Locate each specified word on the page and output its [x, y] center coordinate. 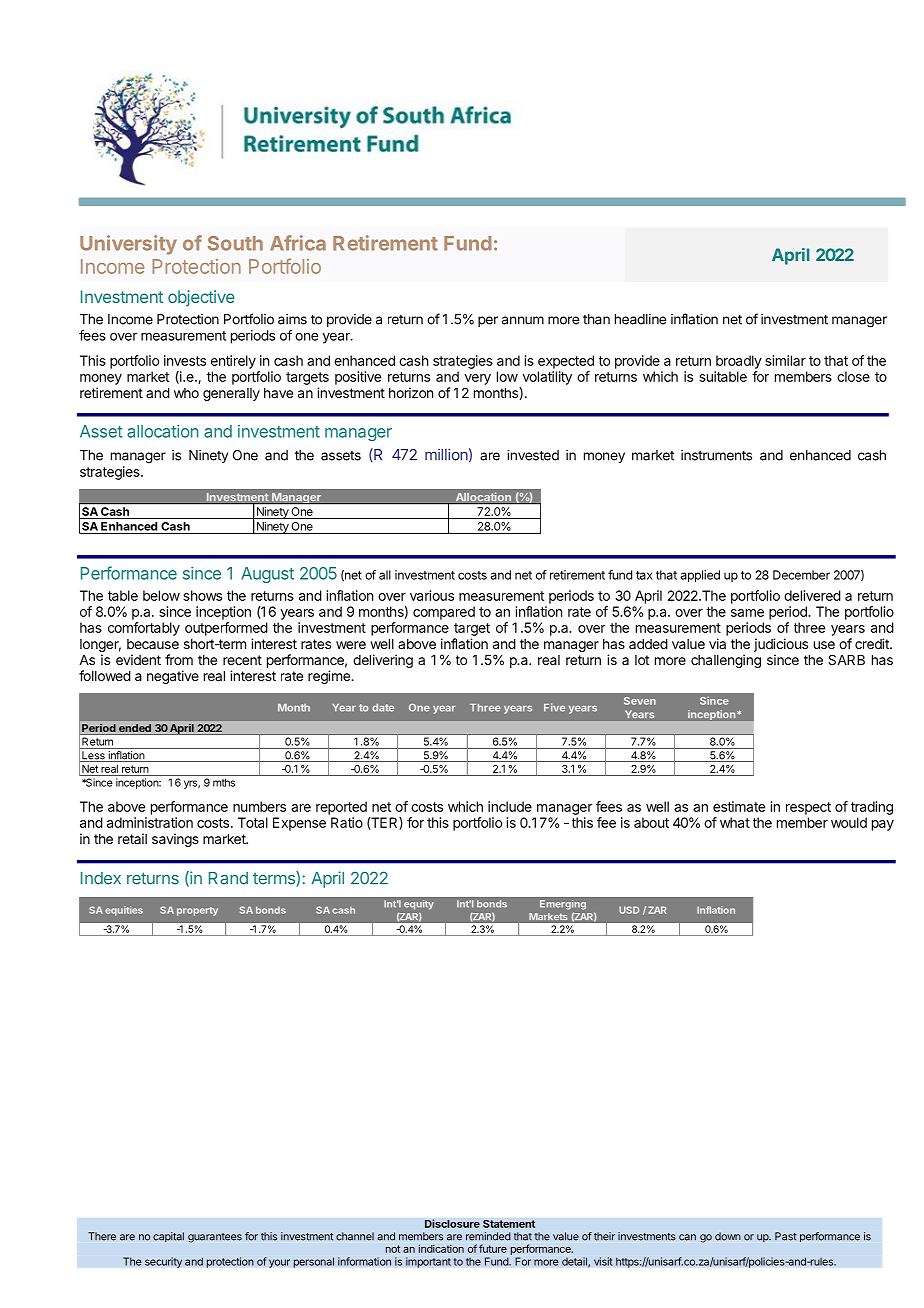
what [735, 822]
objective [201, 298]
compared [444, 613]
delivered [812, 595]
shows [202, 595]
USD [629, 910]
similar [785, 360]
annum [523, 320]
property [197, 911]
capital [168, 1237]
